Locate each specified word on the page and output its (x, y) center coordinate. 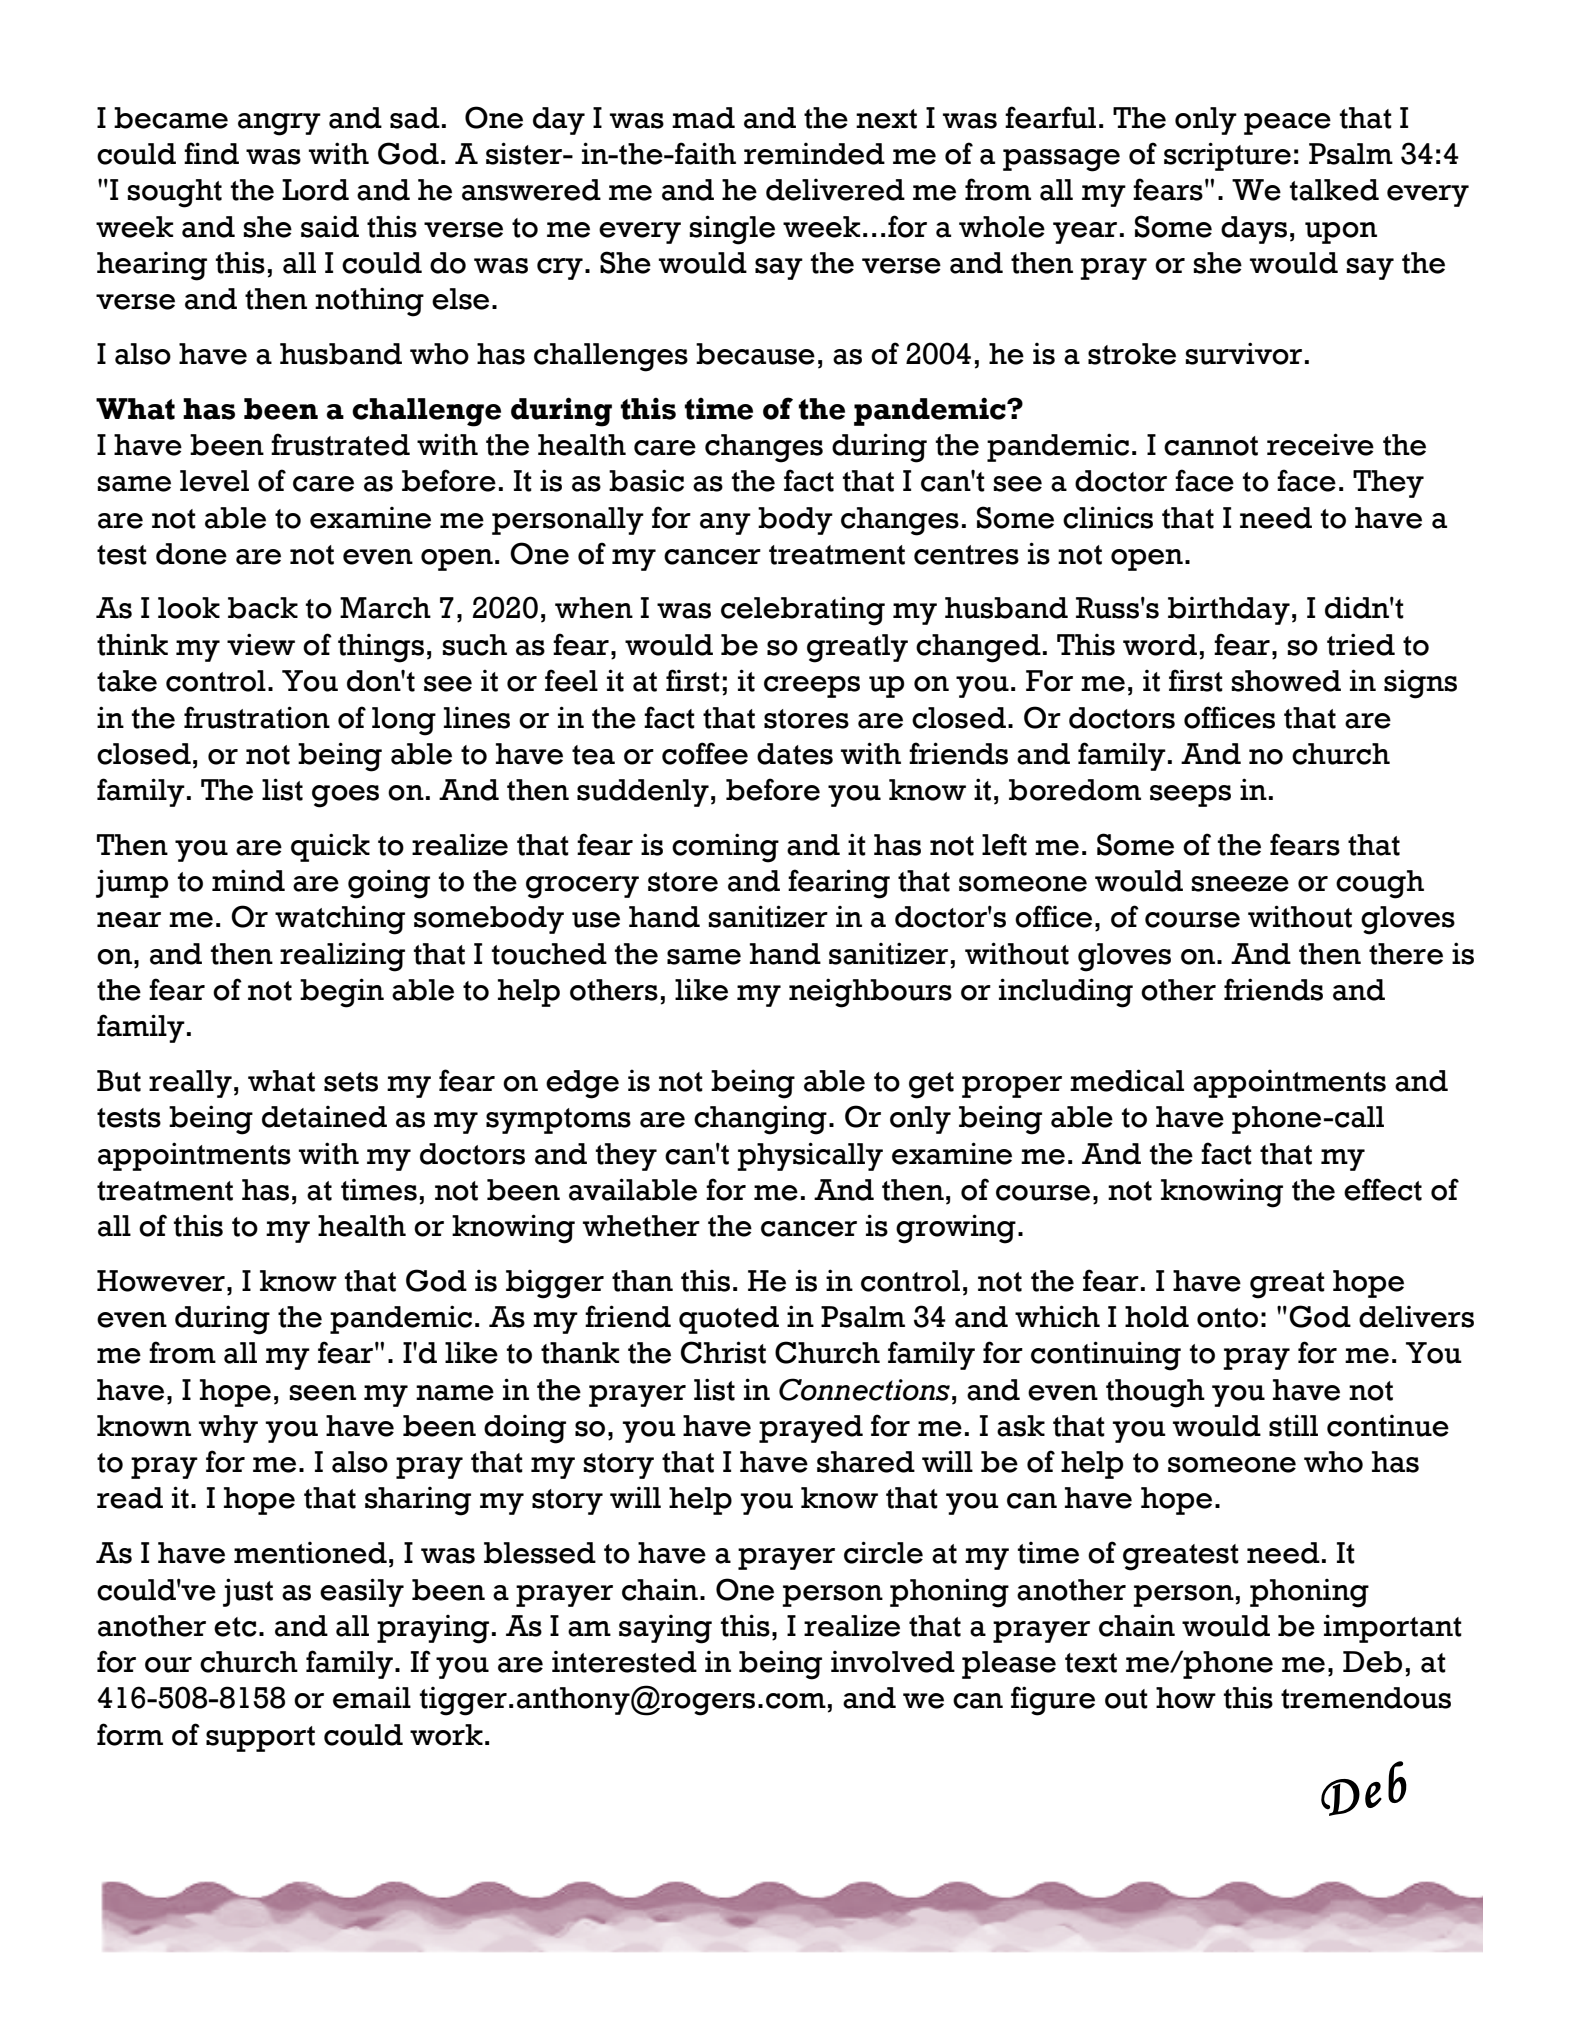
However (161, 1281)
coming (725, 848)
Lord (315, 190)
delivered (835, 189)
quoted (729, 1320)
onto (1227, 1318)
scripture (1227, 156)
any (725, 524)
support (260, 1739)
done (191, 554)
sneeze (1240, 884)
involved (893, 1662)
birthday (1229, 611)
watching (340, 920)
